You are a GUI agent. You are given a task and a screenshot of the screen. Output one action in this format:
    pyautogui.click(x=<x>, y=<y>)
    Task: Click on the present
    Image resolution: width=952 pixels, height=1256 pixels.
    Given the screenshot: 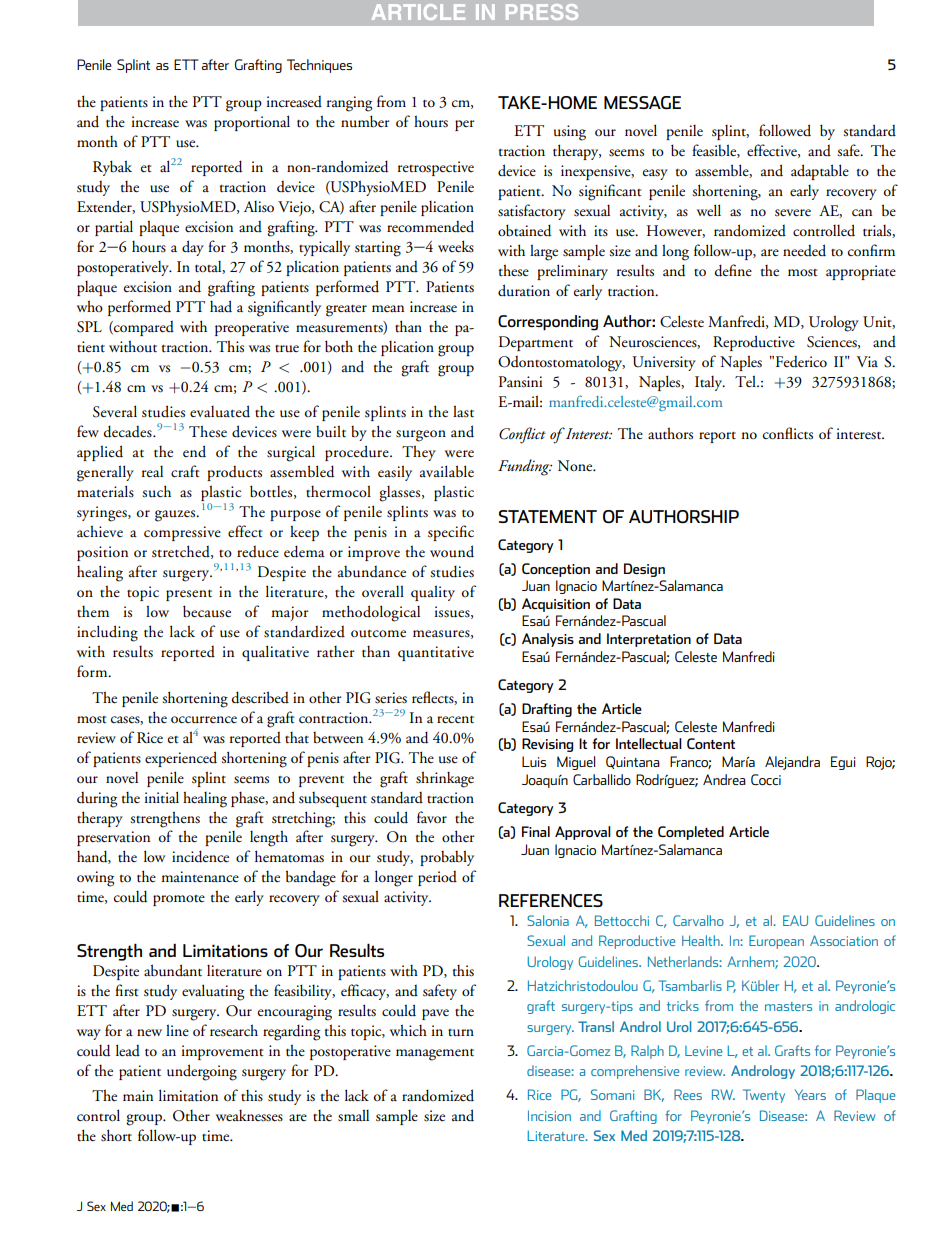 What is the action you would take?
    pyautogui.click(x=189, y=595)
